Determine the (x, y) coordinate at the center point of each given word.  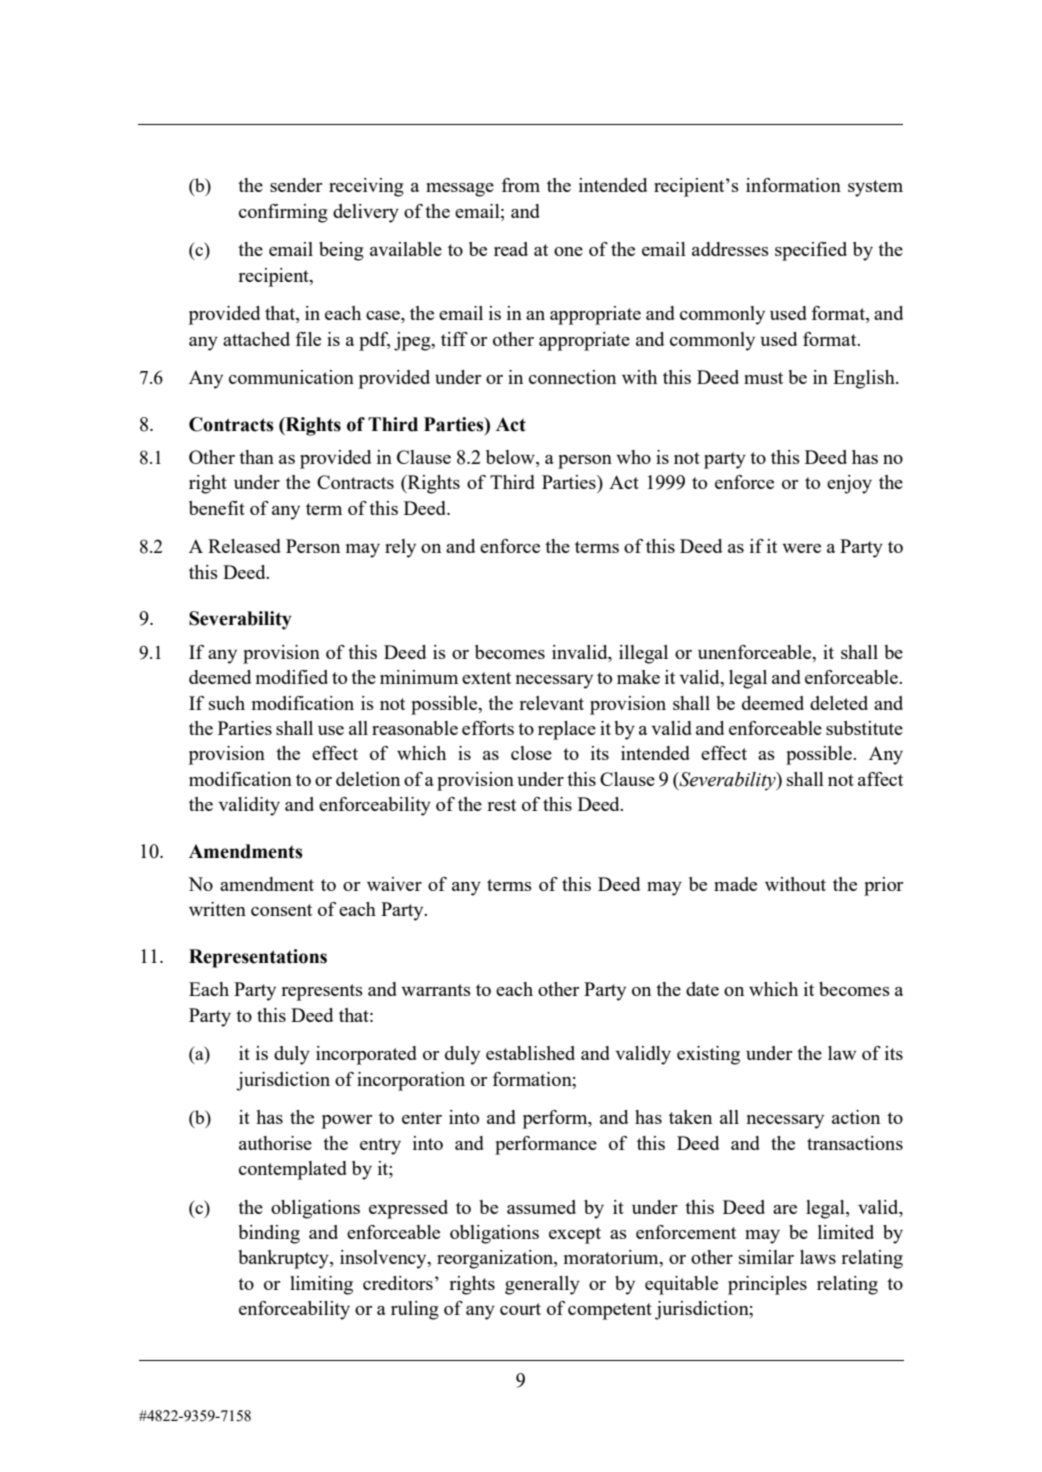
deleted (839, 703)
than (256, 457)
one (568, 251)
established (530, 1053)
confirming (283, 213)
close (531, 753)
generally (542, 1285)
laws (818, 1257)
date (702, 989)
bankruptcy (284, 1259)
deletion (368, 779)
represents (322, 992)
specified (811, 251)
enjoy (849, 484)
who (633, 457)
